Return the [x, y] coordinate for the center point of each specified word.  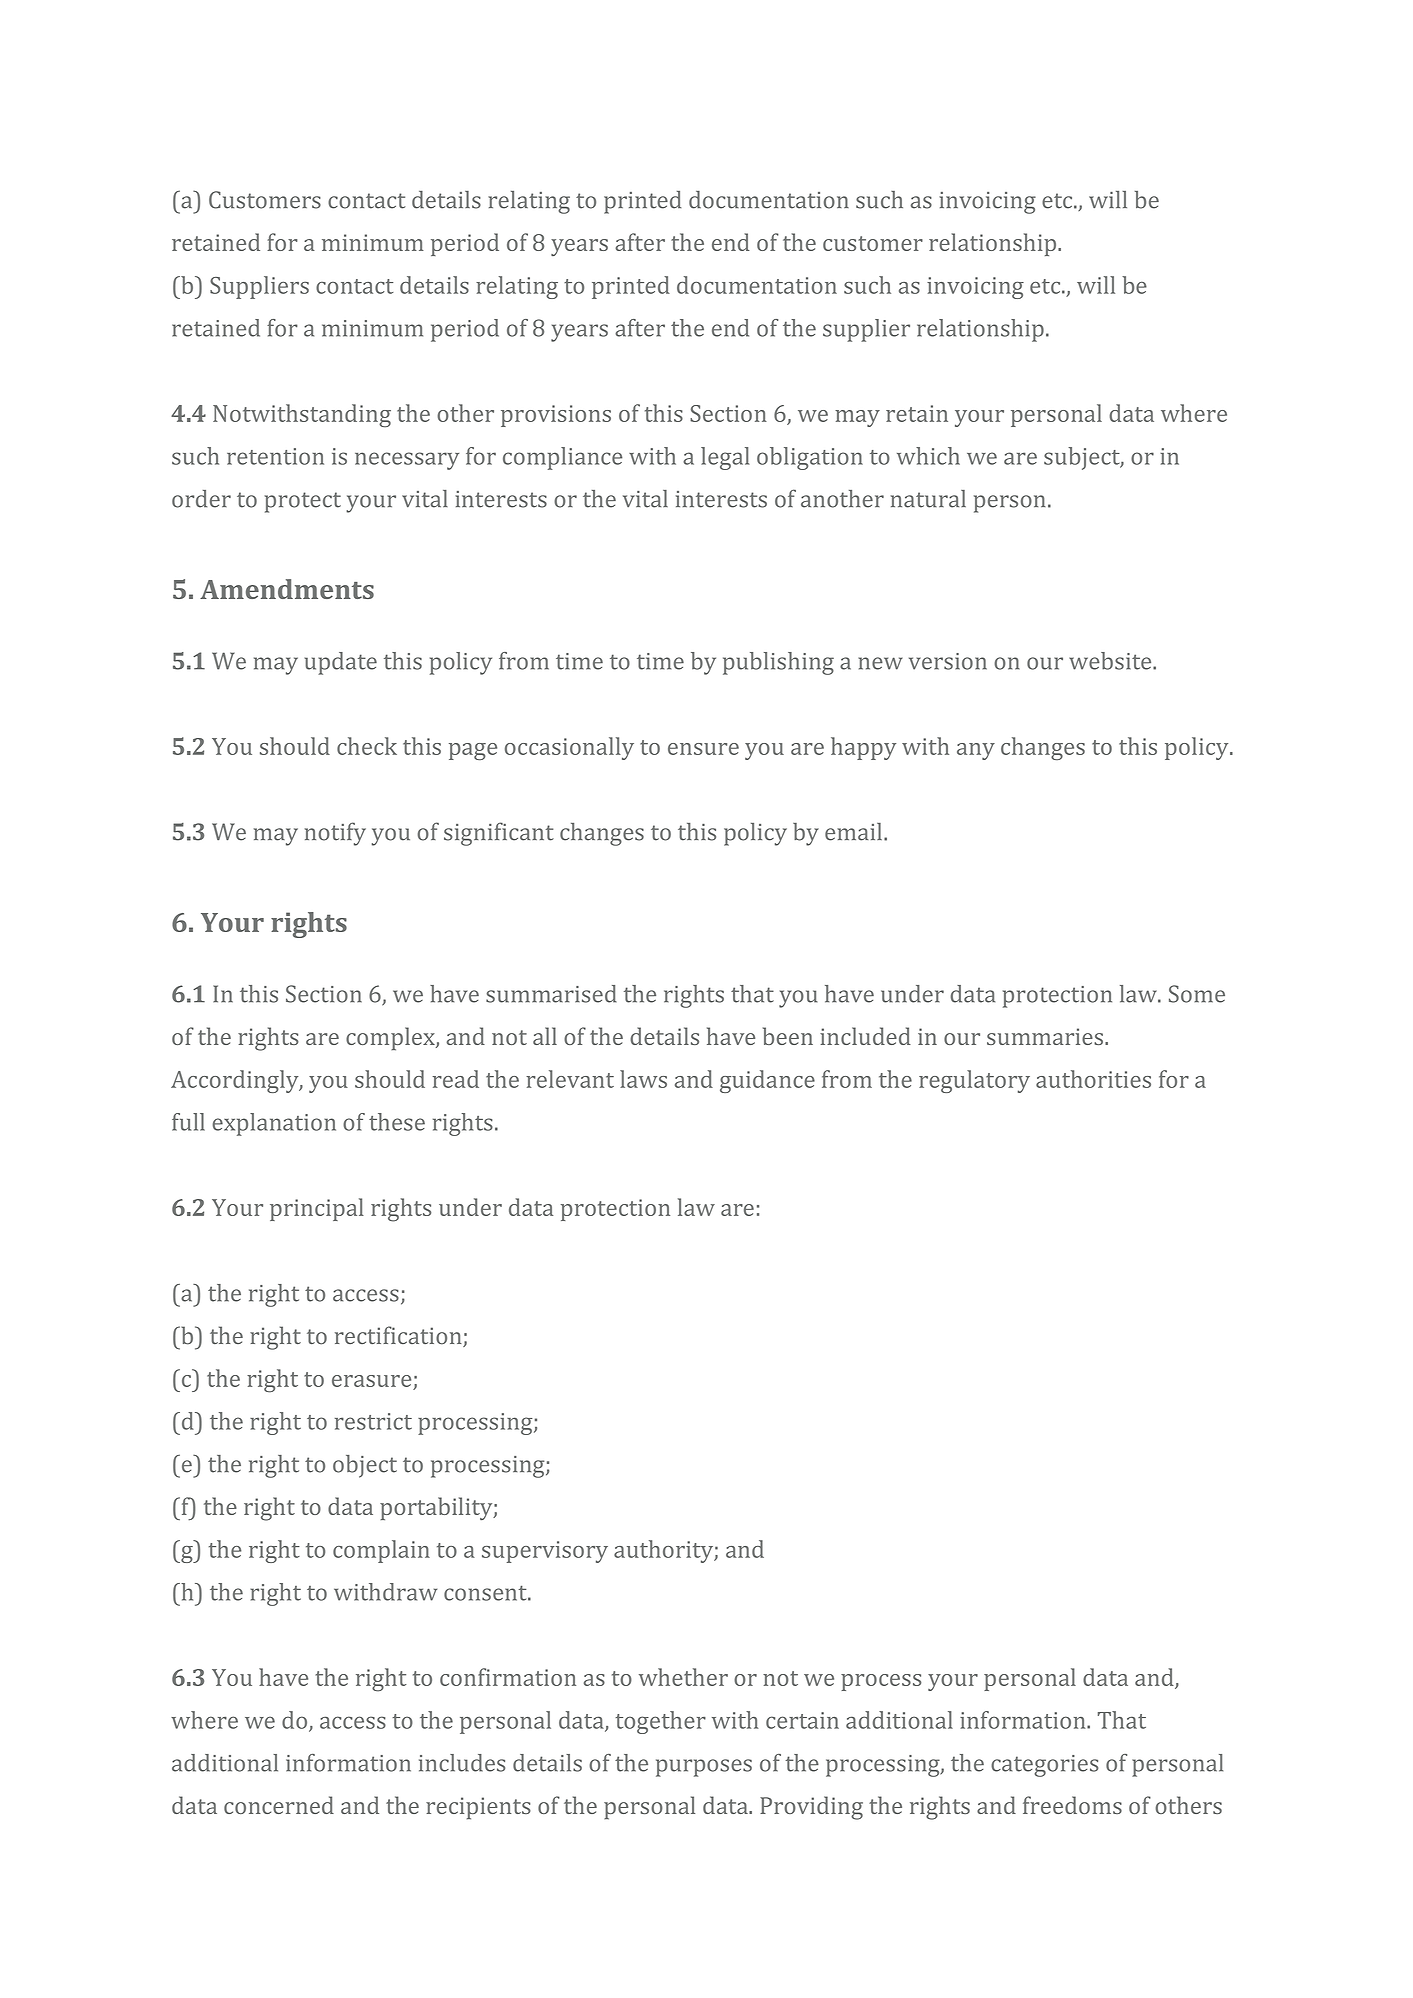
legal [725, 458]
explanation [274, 1124]
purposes [704, 1768]
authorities [1093, 1079]
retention [275, 456]
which [928, 456]
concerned [279, 1805]
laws [643, 1079]
